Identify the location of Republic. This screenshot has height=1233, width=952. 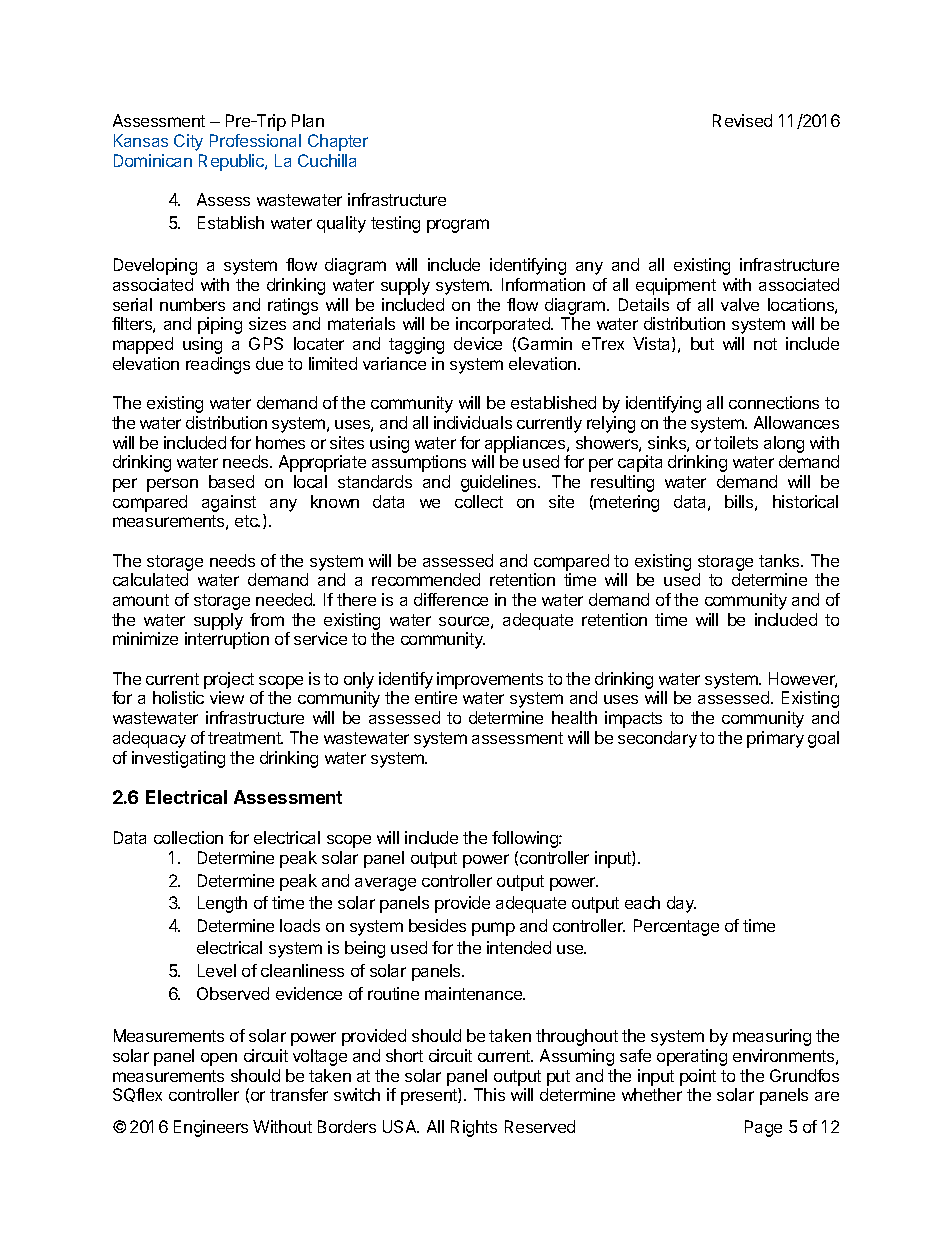
(232, 162).
